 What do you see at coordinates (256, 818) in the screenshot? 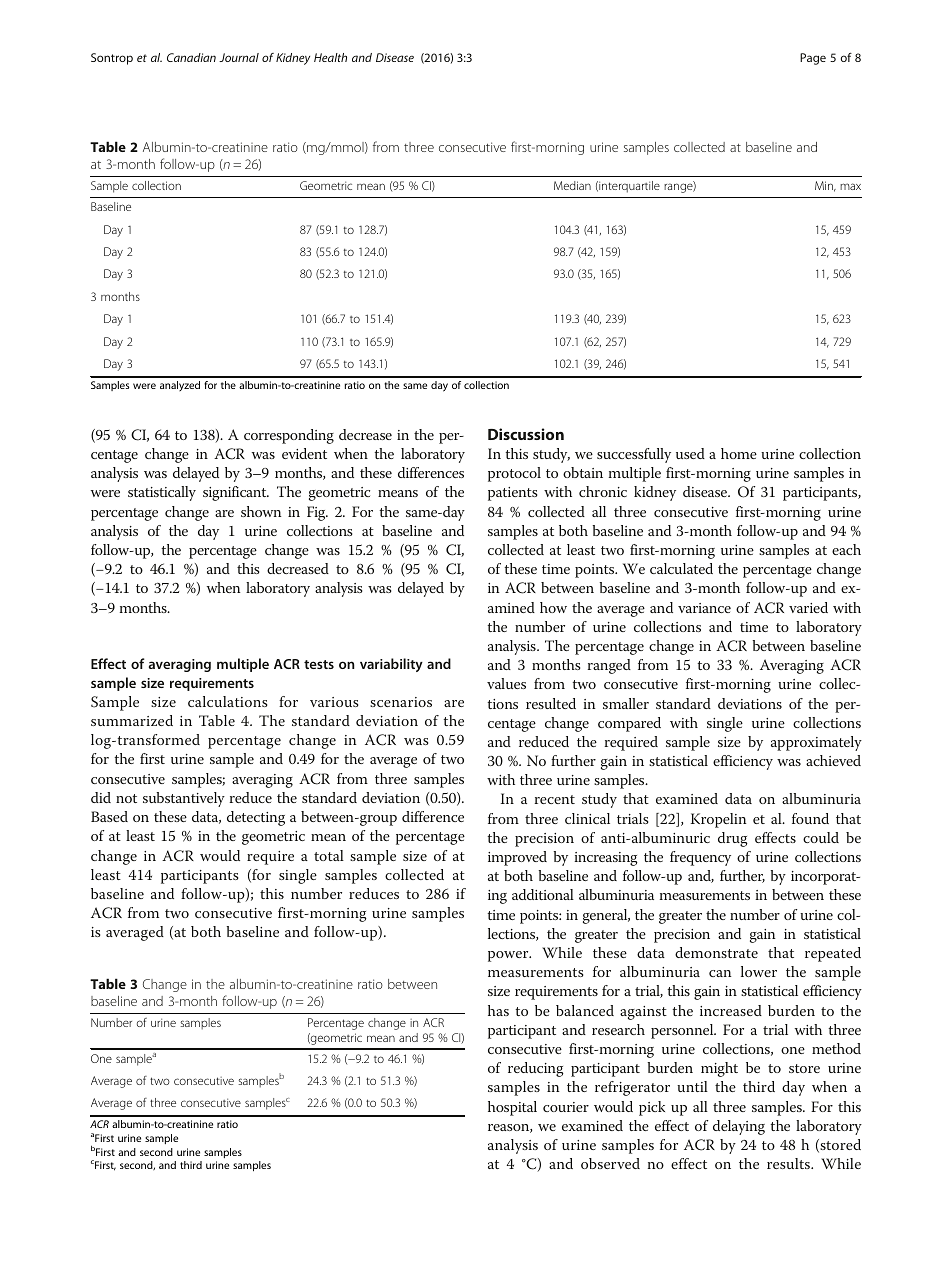
I see `detecting` at bounding box center [256, 818].
